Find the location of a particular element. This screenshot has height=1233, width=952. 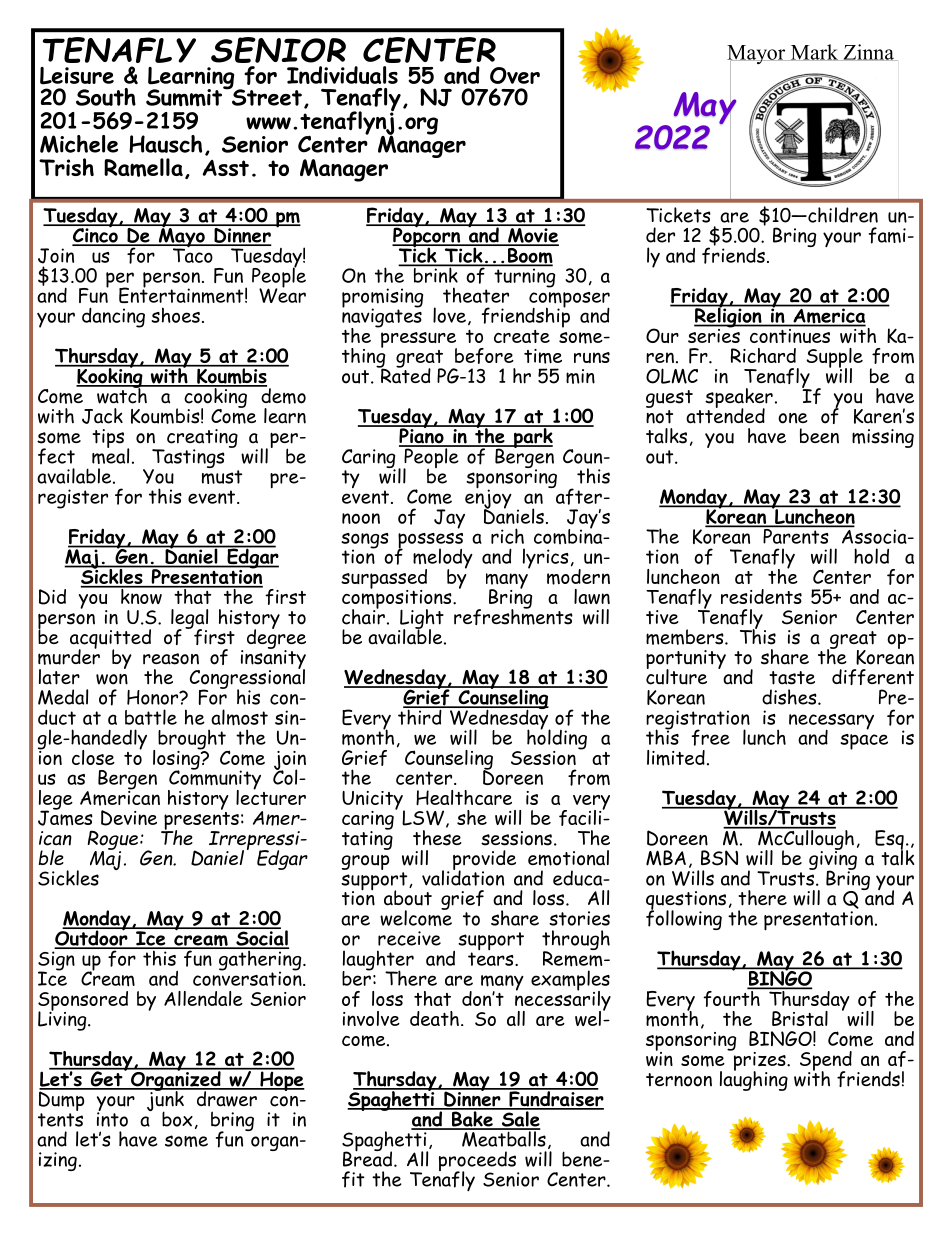

continues is located at coordinates (790, 334).
